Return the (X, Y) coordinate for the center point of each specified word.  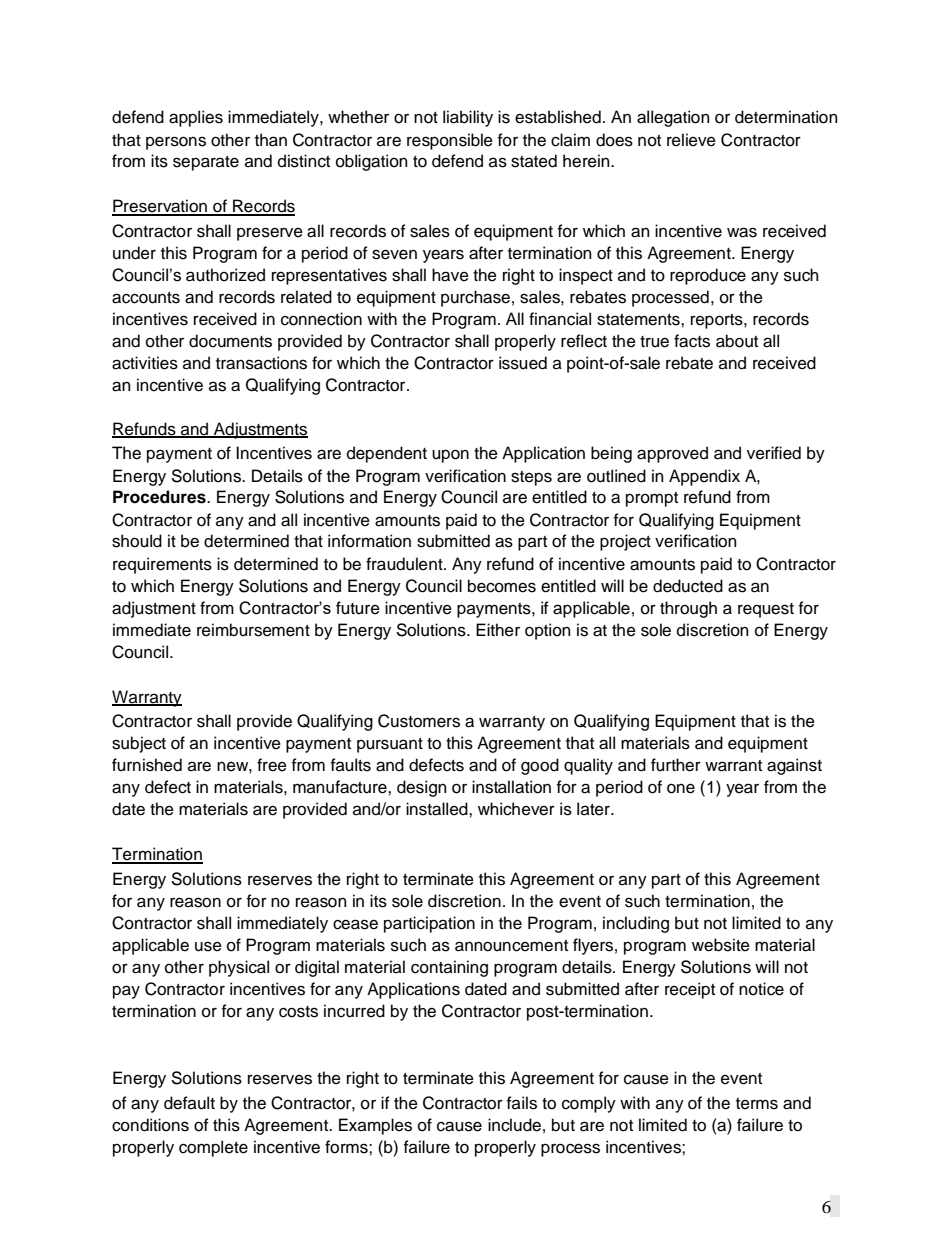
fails (522, 1103)
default (189, 1103)
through (688, 609)
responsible (450, 141)
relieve (691, 140)
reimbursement (253, 630)
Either (498, 630)
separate (206, 163)
